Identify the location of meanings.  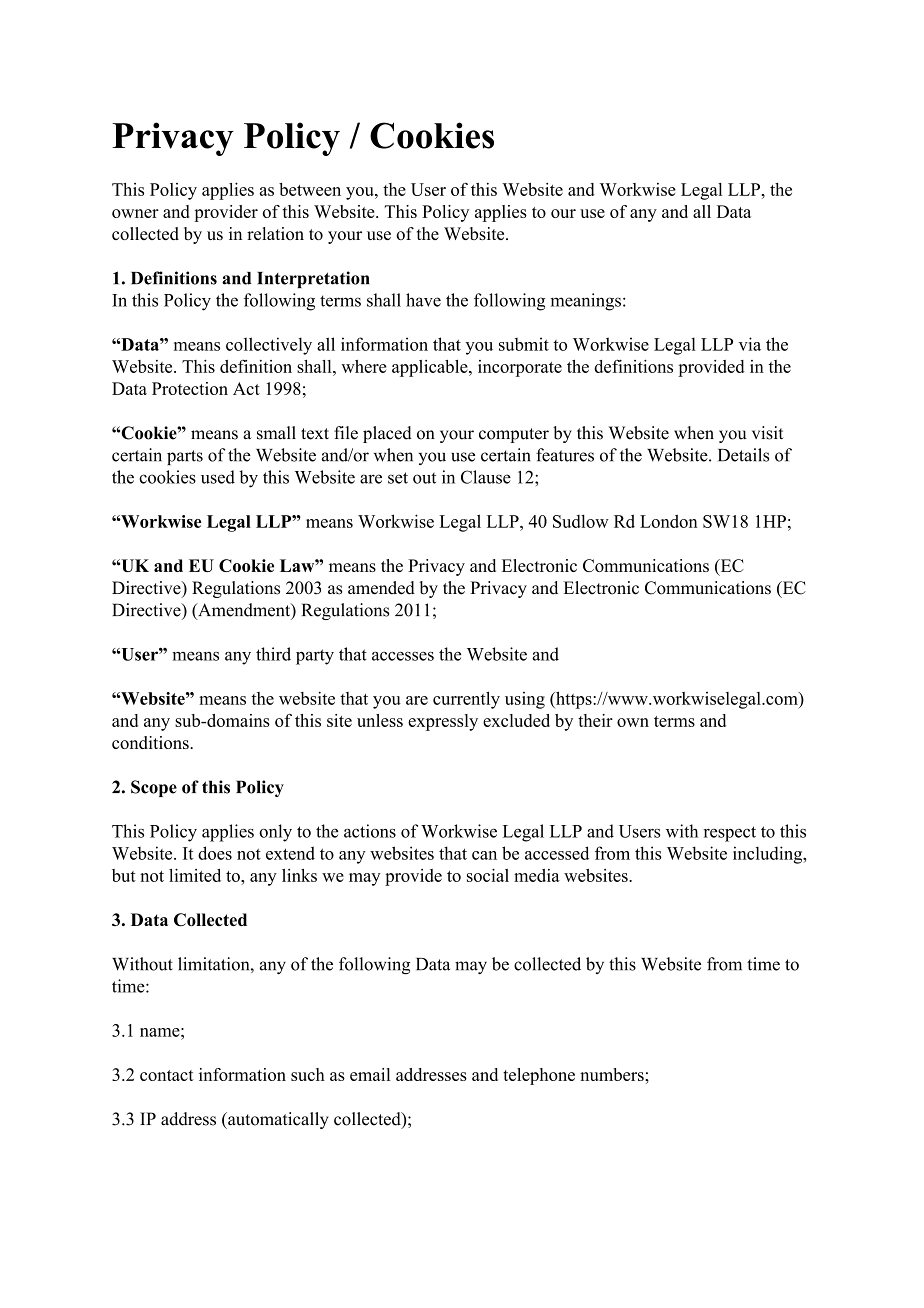
(585, 302).
